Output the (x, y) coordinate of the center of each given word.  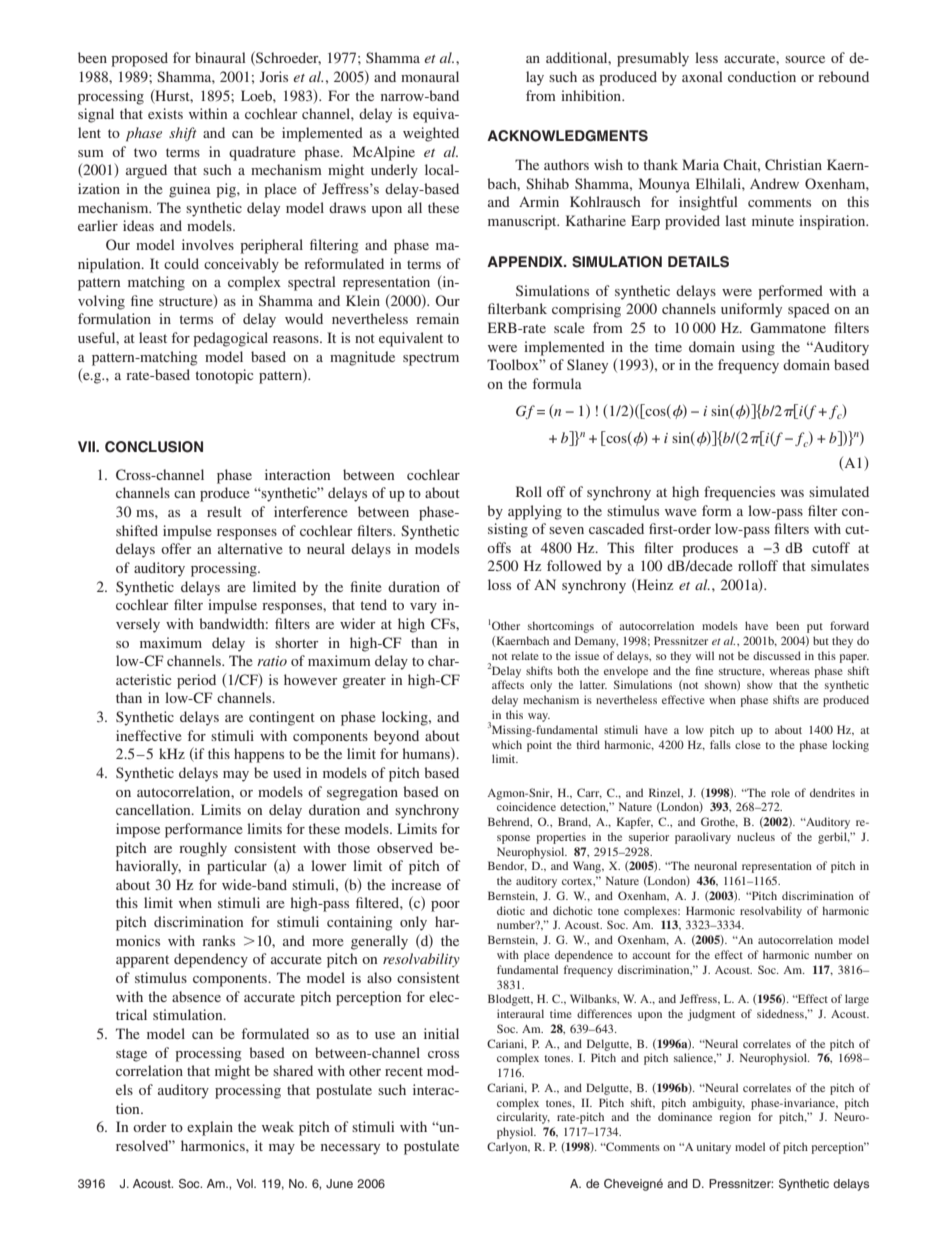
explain (210, 1128)
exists (165, 113)
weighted (431, 134)
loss (499, 584)
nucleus (756, 836)
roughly (203, 849)
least (153, 337)
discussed (777, 655)
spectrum (431, 359)
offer (176, 548)
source (805, 59)
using (758, 348)
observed (405, 847)
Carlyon (508, 1148)
